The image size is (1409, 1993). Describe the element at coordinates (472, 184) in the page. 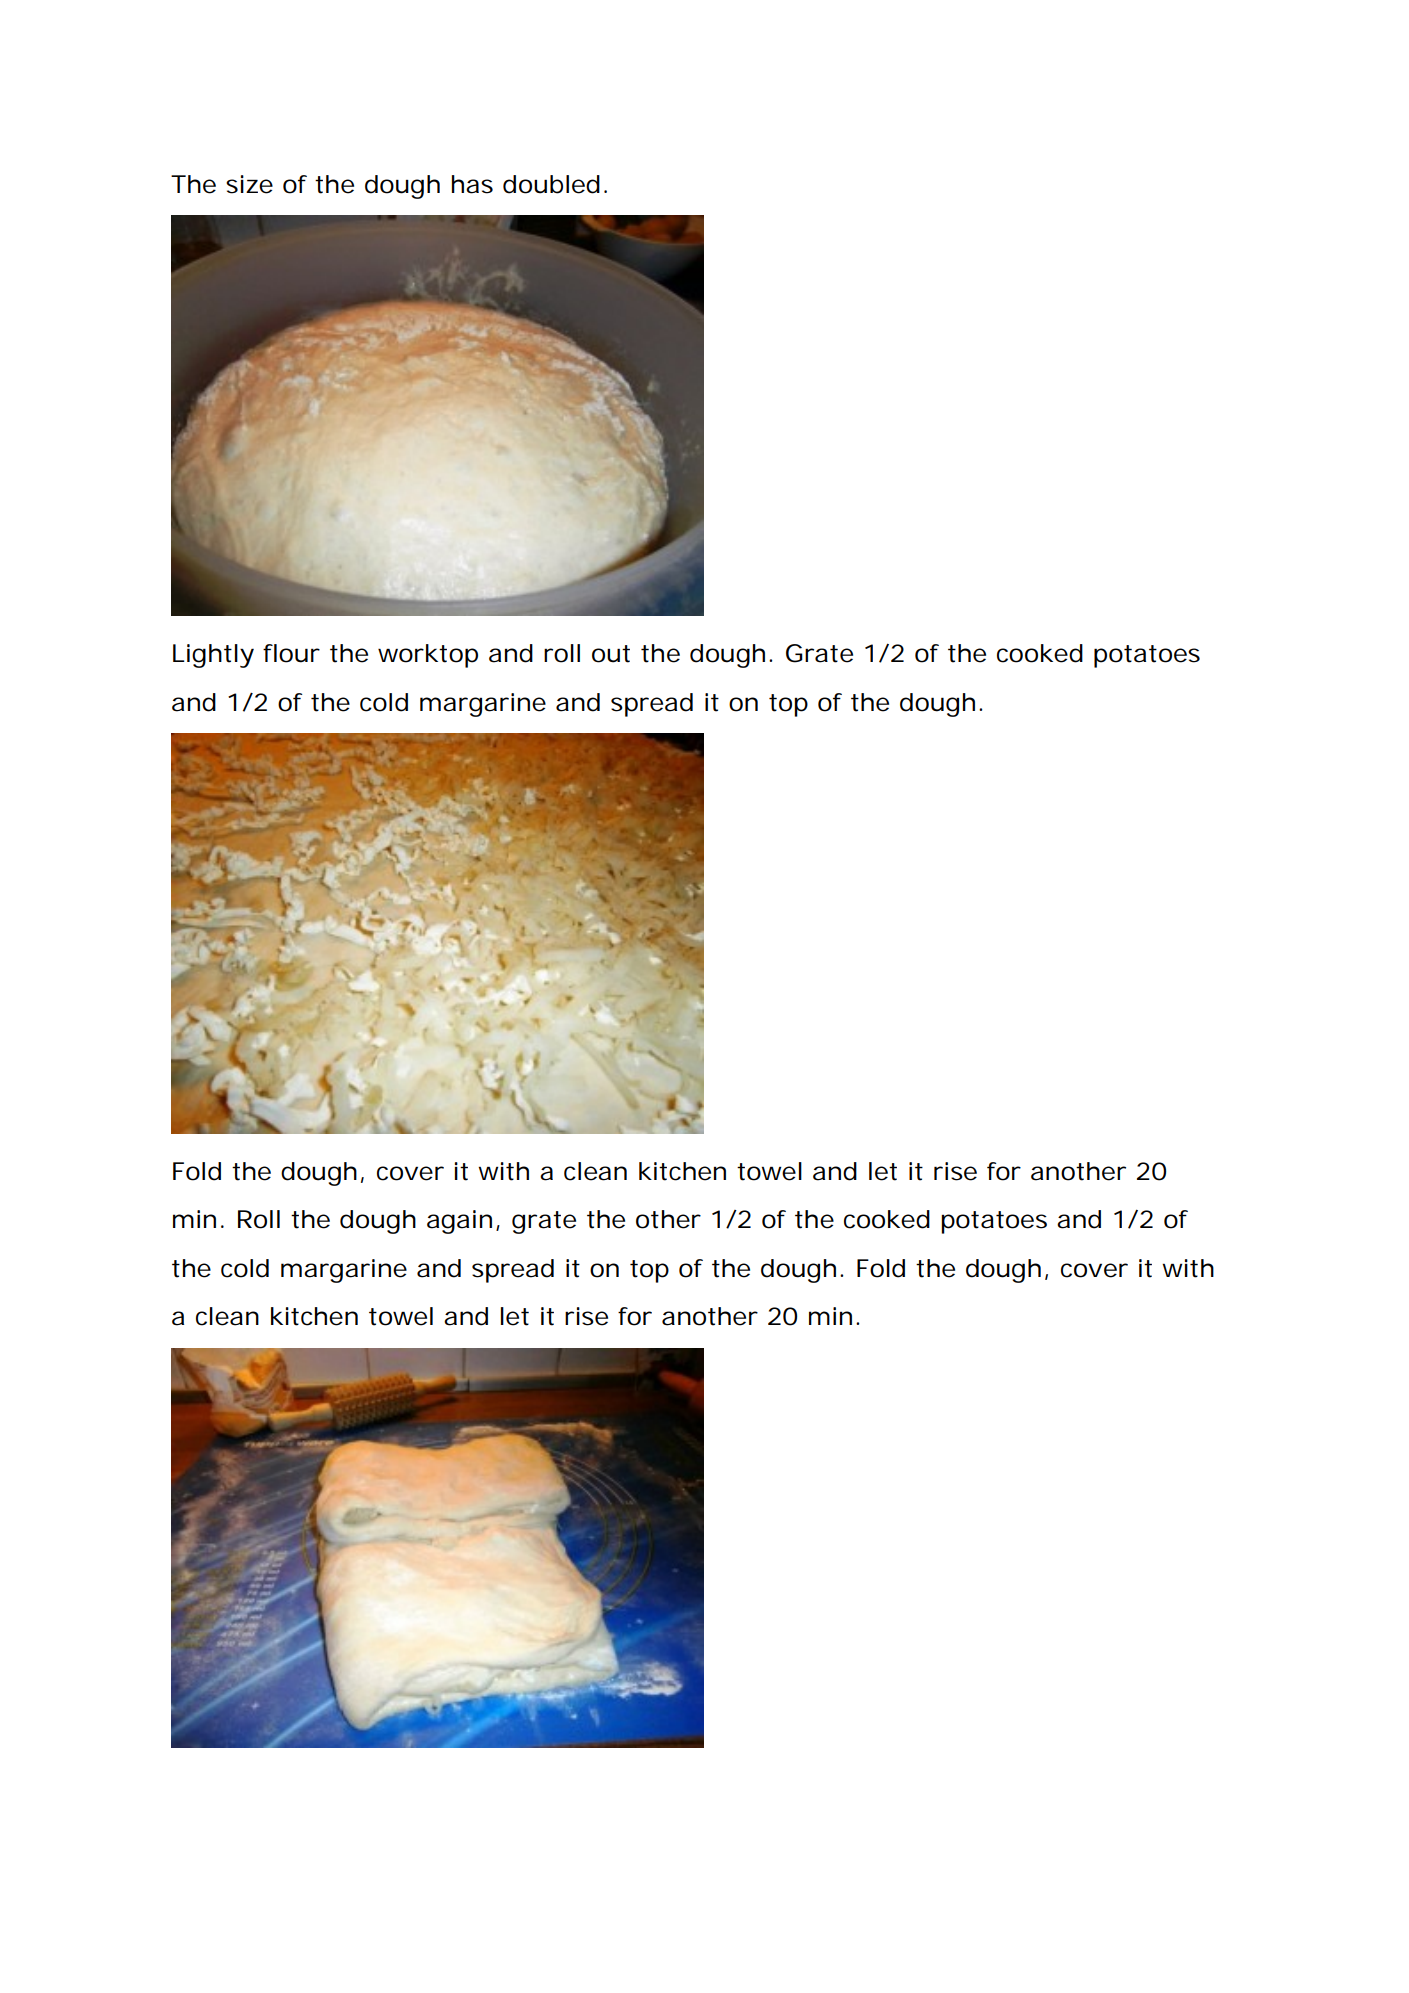

I see `has` at that location.
